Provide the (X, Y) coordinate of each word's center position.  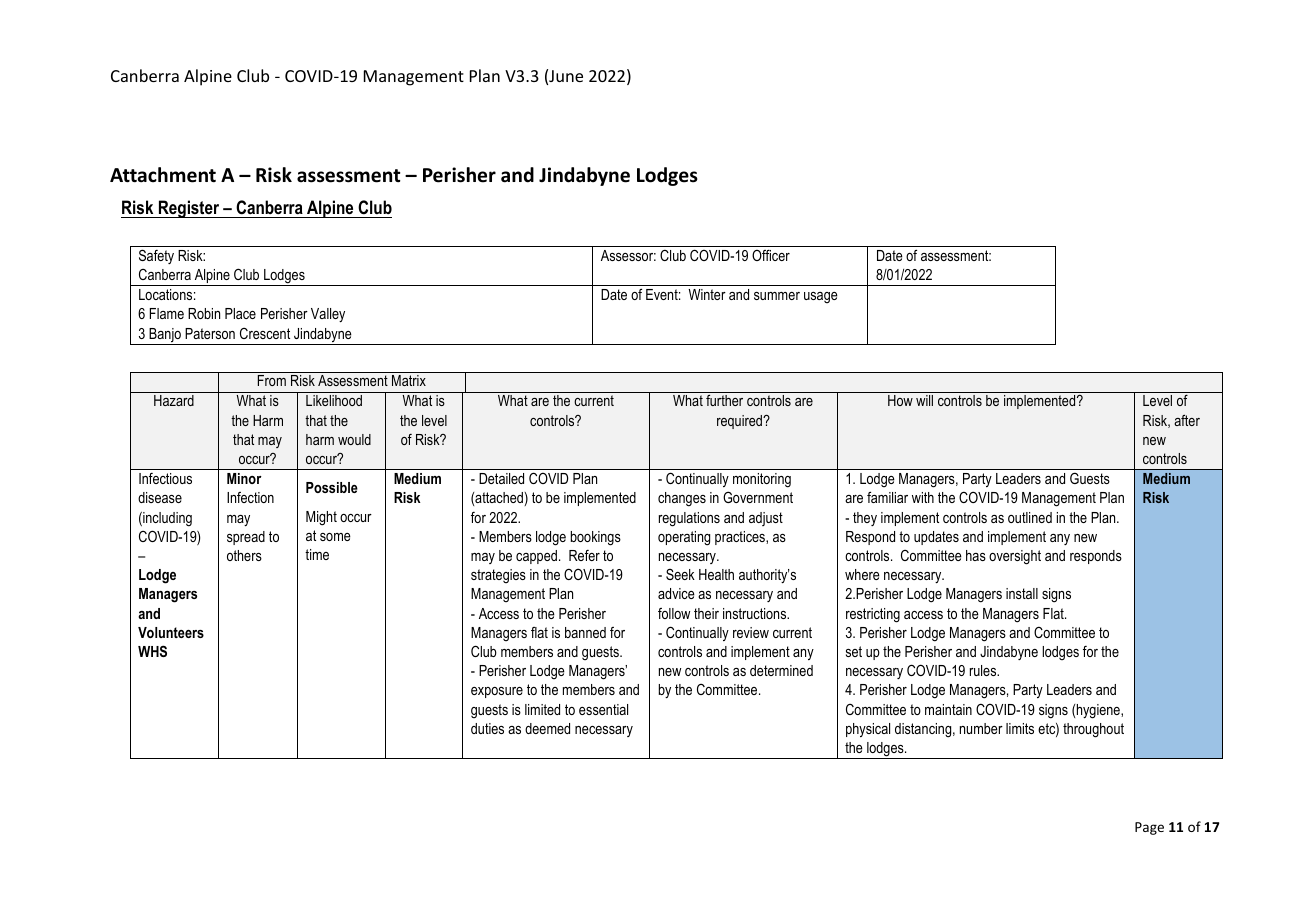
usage (821, 297)
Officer (771, 255)
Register (189, 209)
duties (487, 728)
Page (1149, 828)
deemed (547, 728)
